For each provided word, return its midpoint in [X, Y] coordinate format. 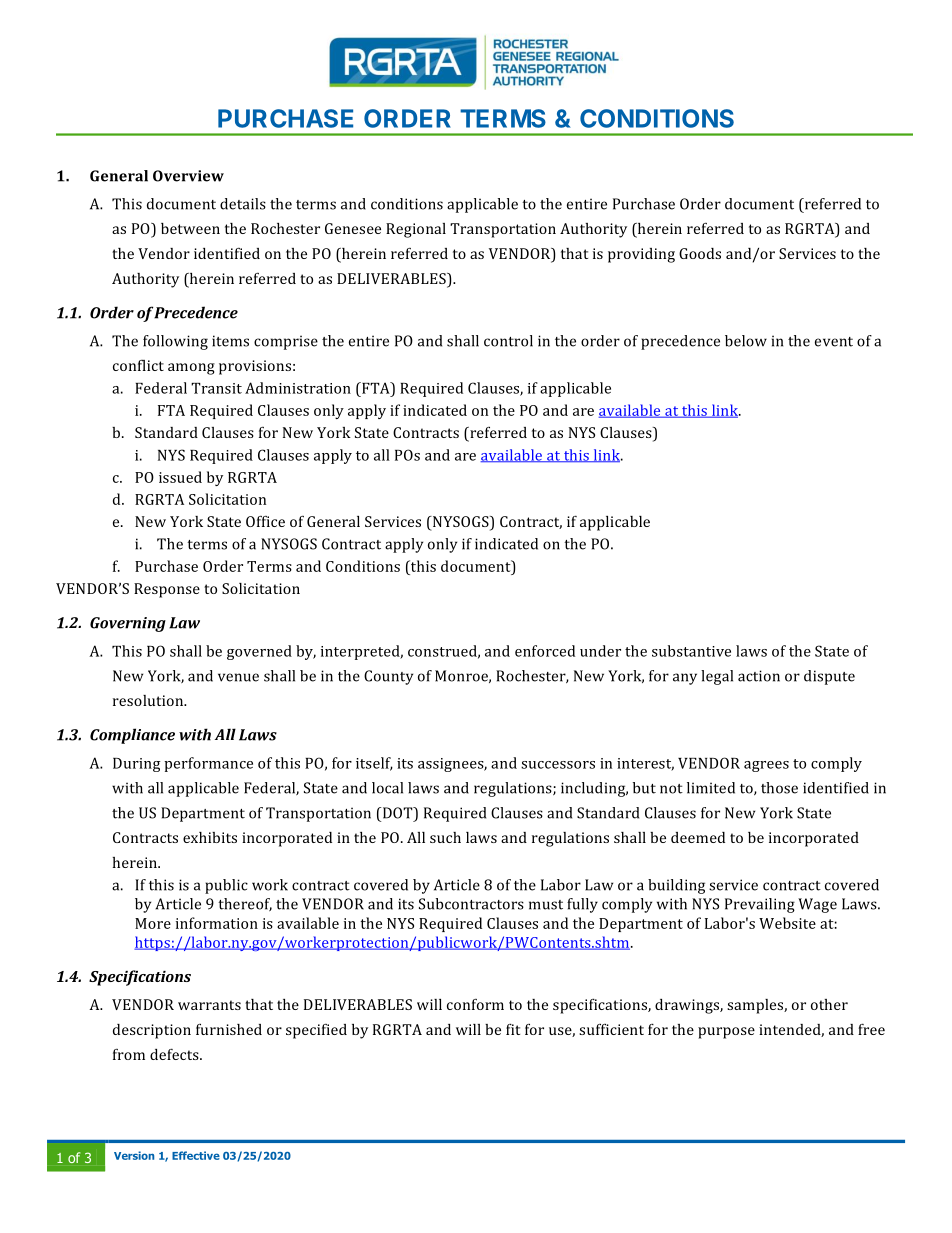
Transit [216, 388]
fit [513, 1029]
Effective [196, 1155]
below [746, 341]
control [508, 341]
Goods [700, 253]
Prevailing [760, 905]
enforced [545, 651]
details [243, 204]
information [217, 923]
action [759, 676]
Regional [416, 230]
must [546, 905]
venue [238, 677]
